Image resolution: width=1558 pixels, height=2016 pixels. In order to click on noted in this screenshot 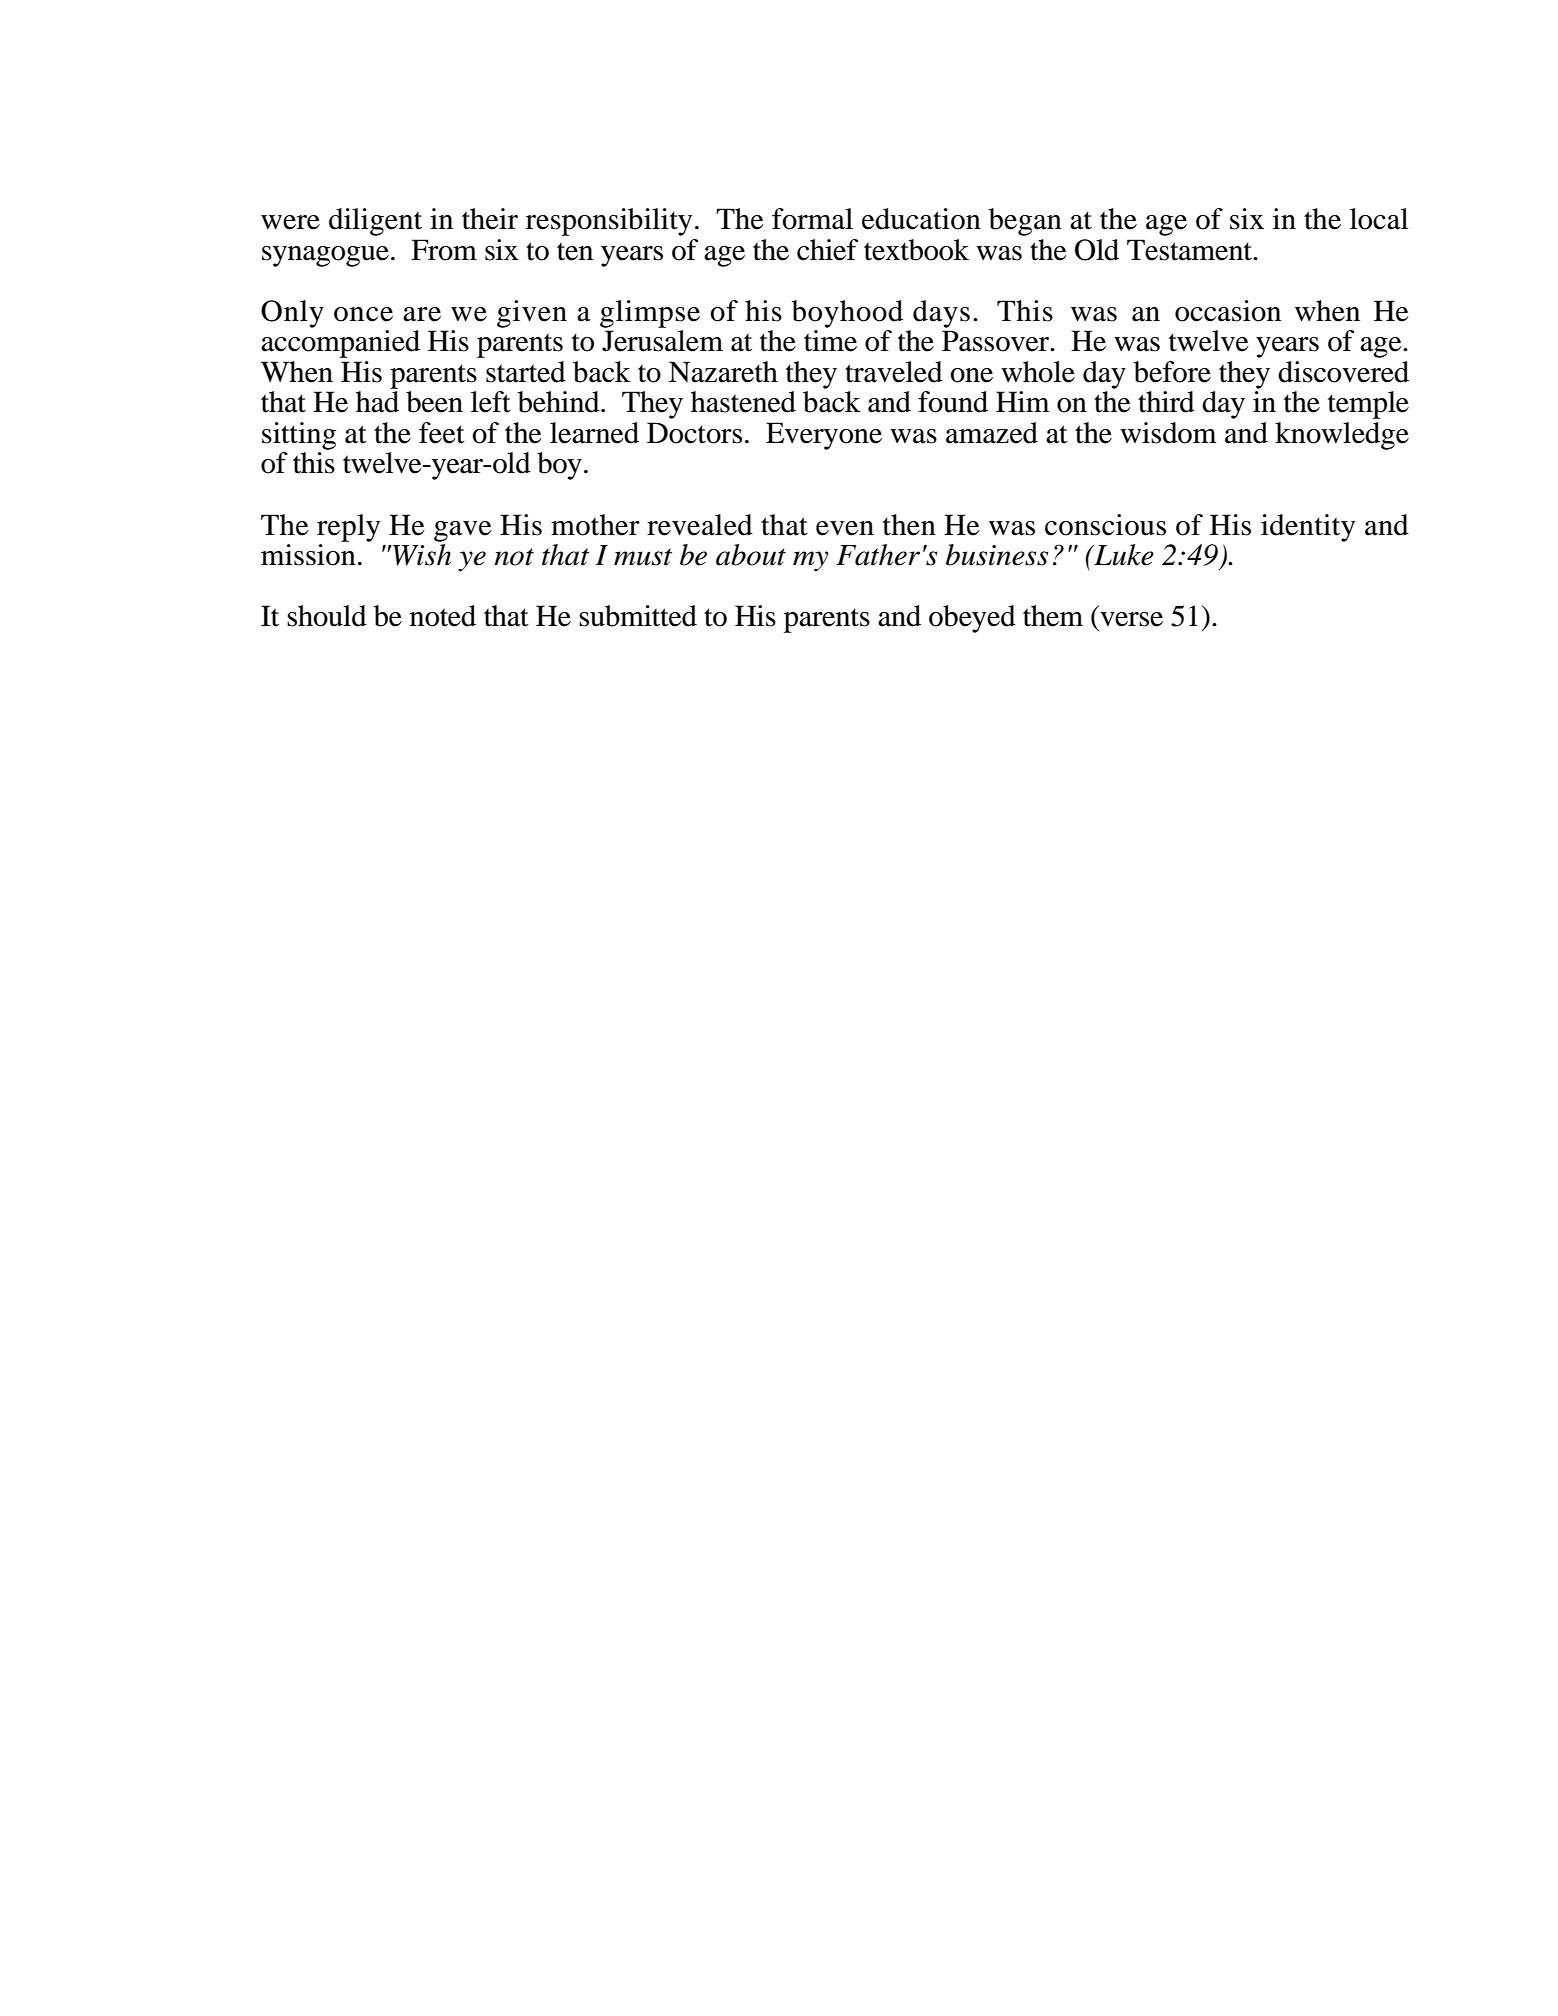, I will do `click(443, 616)`.
